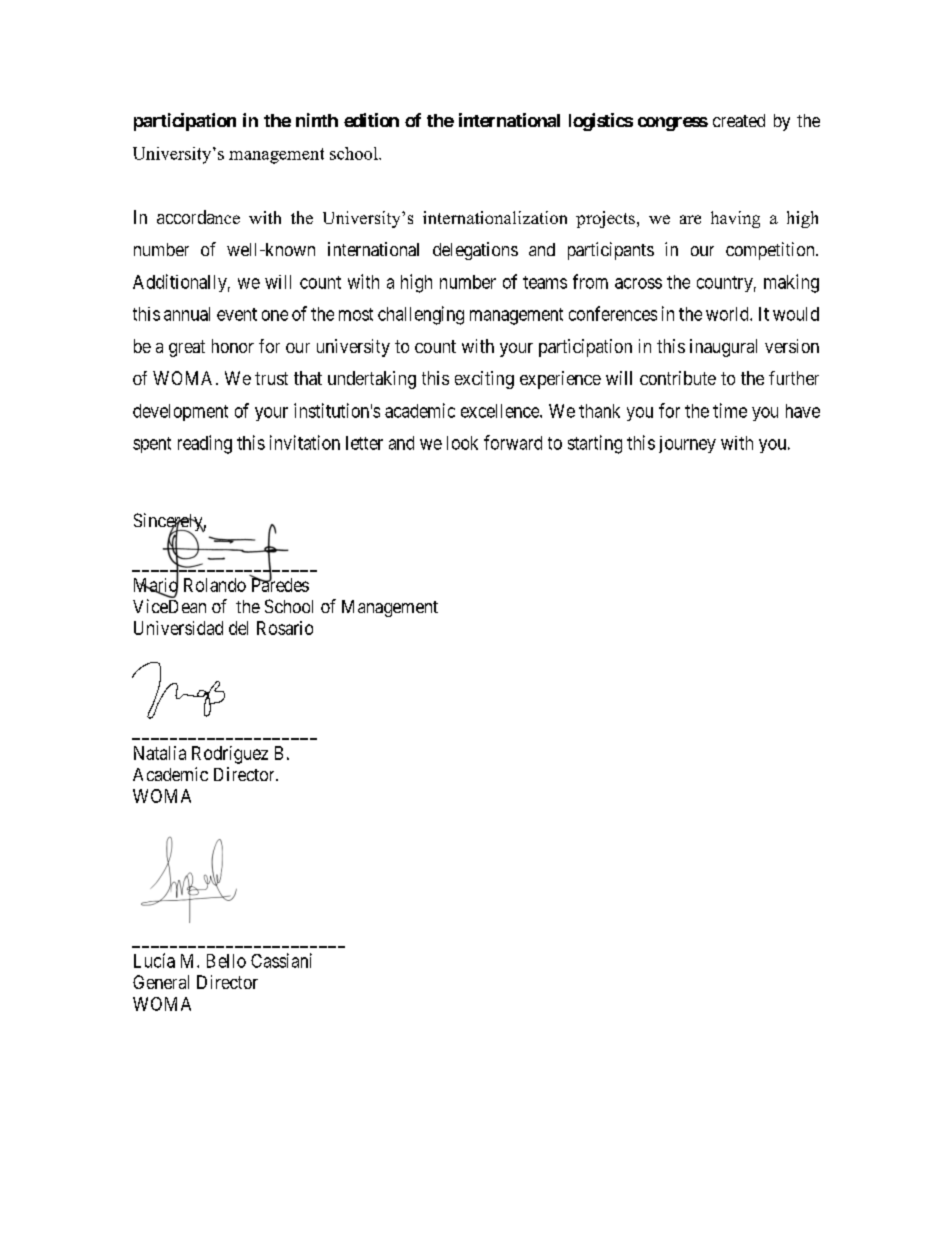 The height and width of the page is (1233, 952). Describe the element at coordinates (687, 444) in the page. I see `journey` at that location.
